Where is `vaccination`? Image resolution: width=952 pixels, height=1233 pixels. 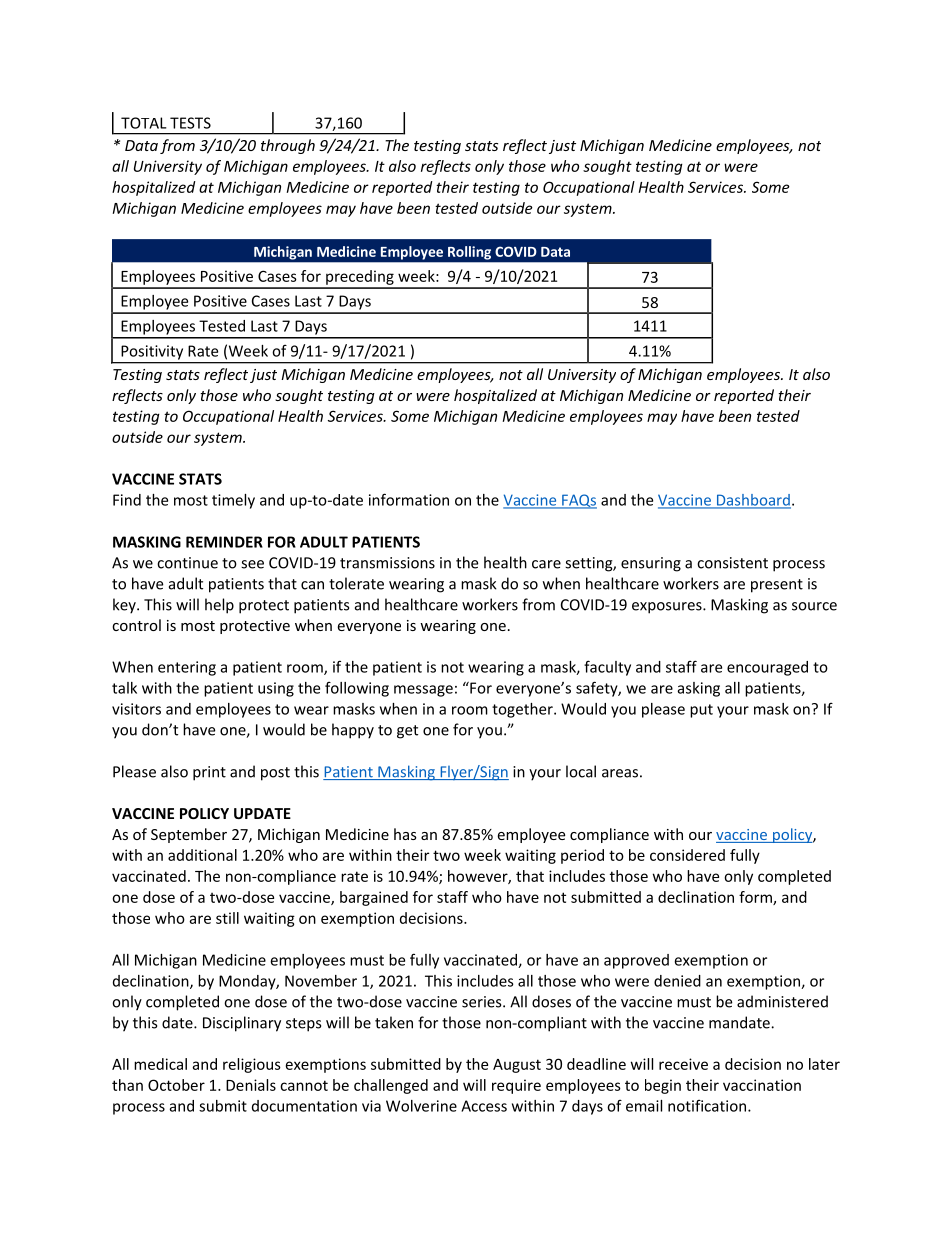
vaccination is located at coordinates (762, 1085).
